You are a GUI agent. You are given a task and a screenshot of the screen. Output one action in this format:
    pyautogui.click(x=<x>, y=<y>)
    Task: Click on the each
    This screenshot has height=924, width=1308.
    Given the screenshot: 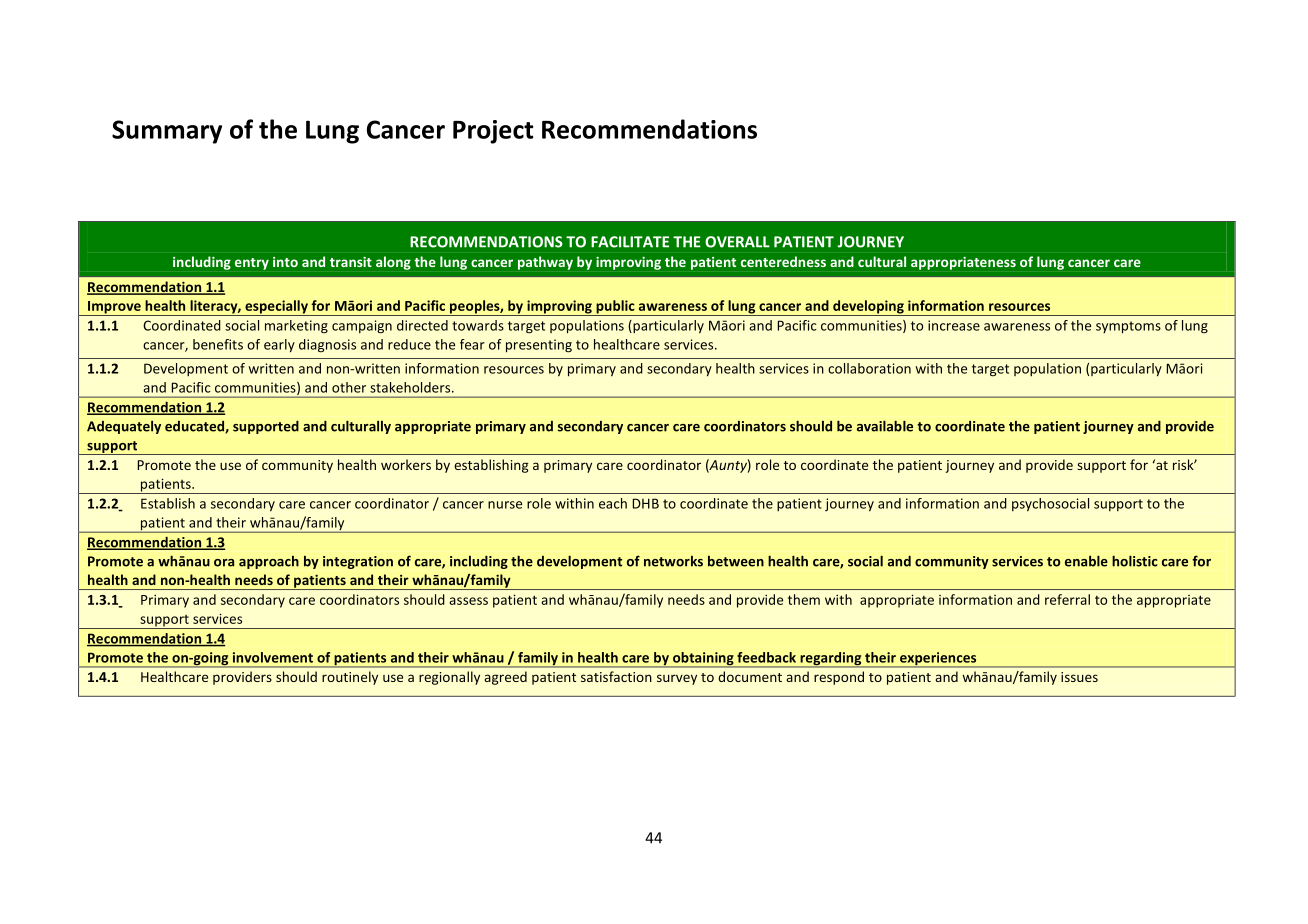 What is the action you would take?
    pyautogui.click(x=613, y=503)
